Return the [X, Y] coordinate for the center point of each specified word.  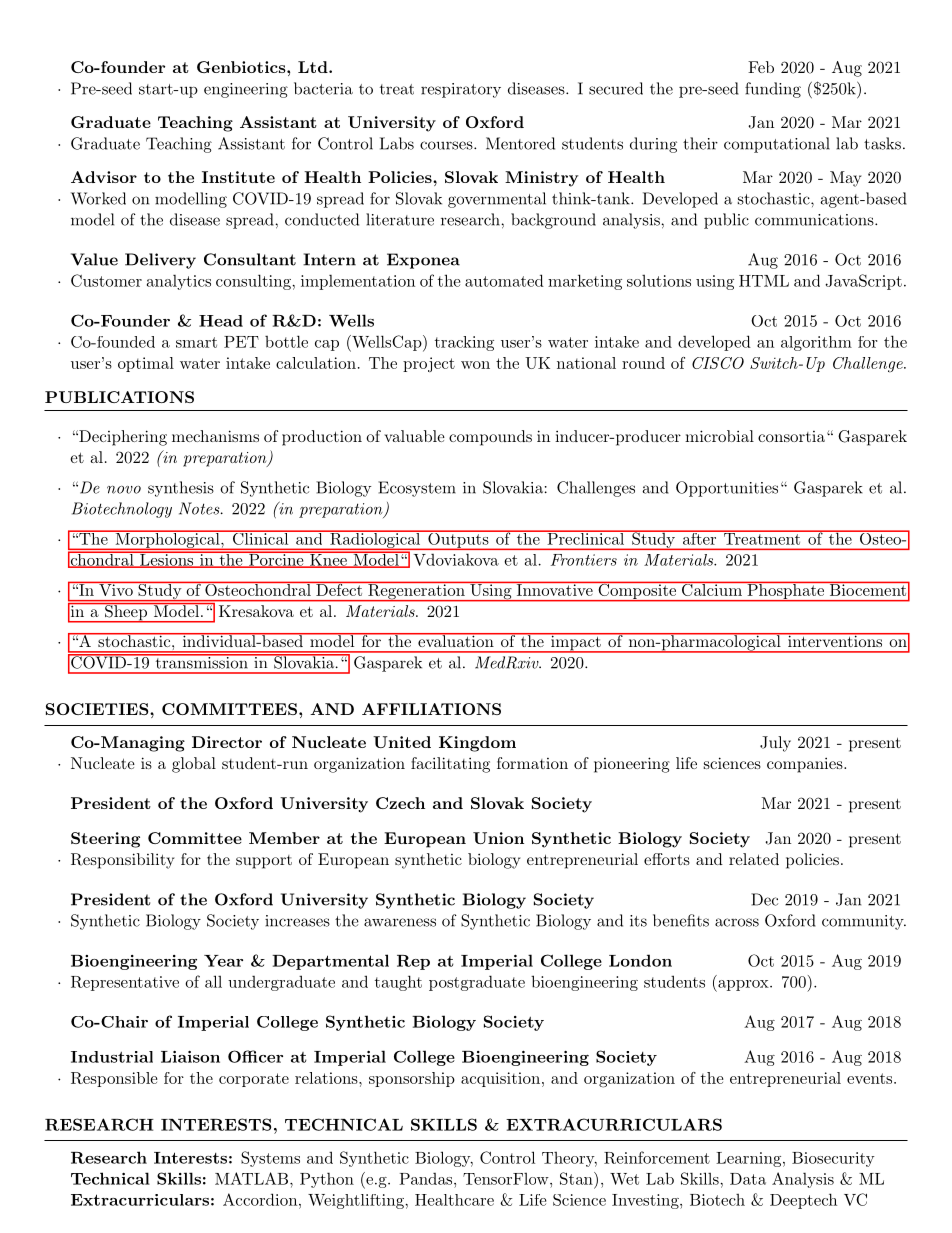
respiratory [461, 90]
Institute [238, 177]
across [737, 922]
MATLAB [251, 1178]
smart [196, 342]
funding [773, 90]
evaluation [456, 640]
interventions [834, 640]
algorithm [816, 343]
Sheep [126, 613]
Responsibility [122, 861]
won [475, 365]
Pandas [425, 1178]
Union [498, 838]
